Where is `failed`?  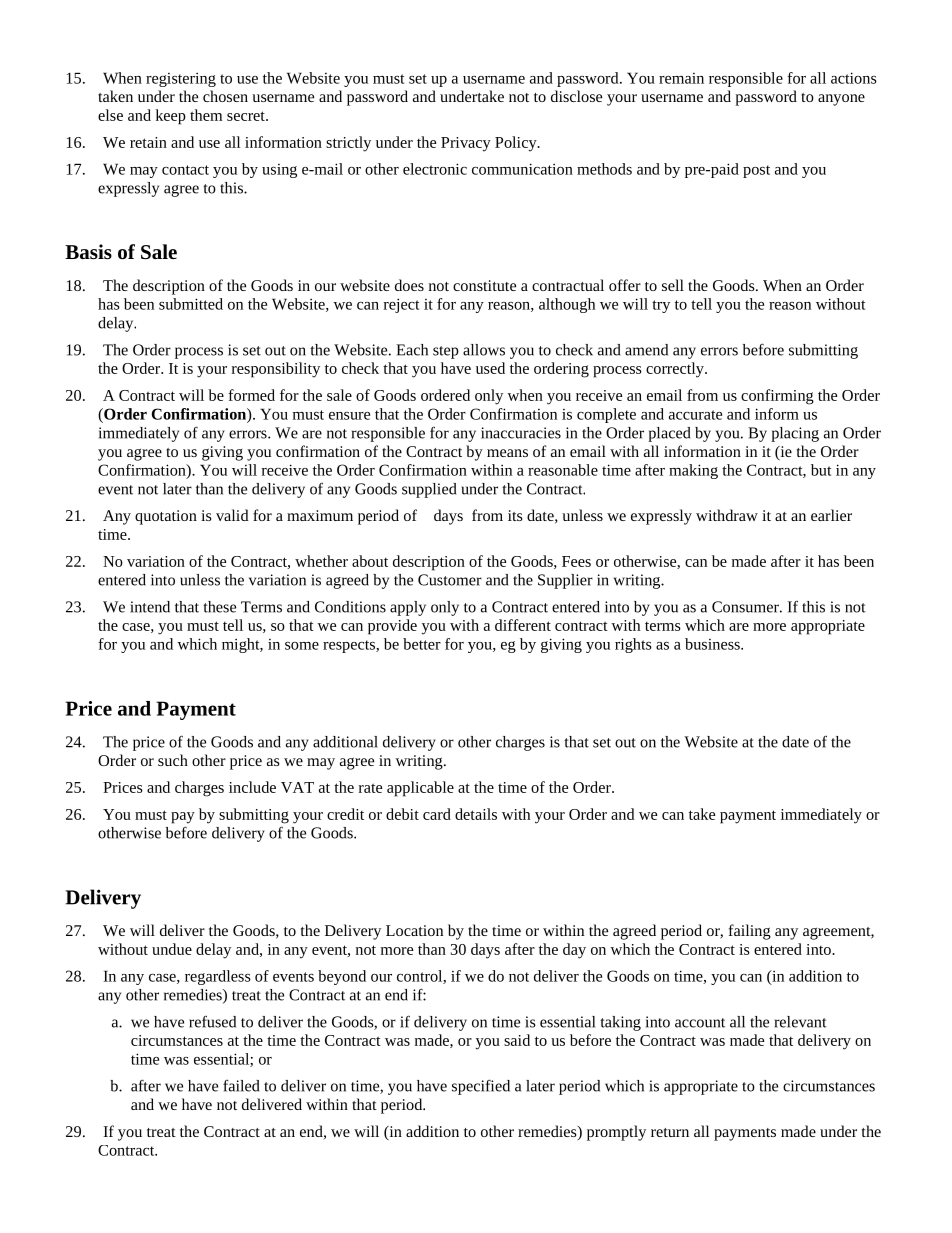 failed is located at coordinates (241, 1085).
